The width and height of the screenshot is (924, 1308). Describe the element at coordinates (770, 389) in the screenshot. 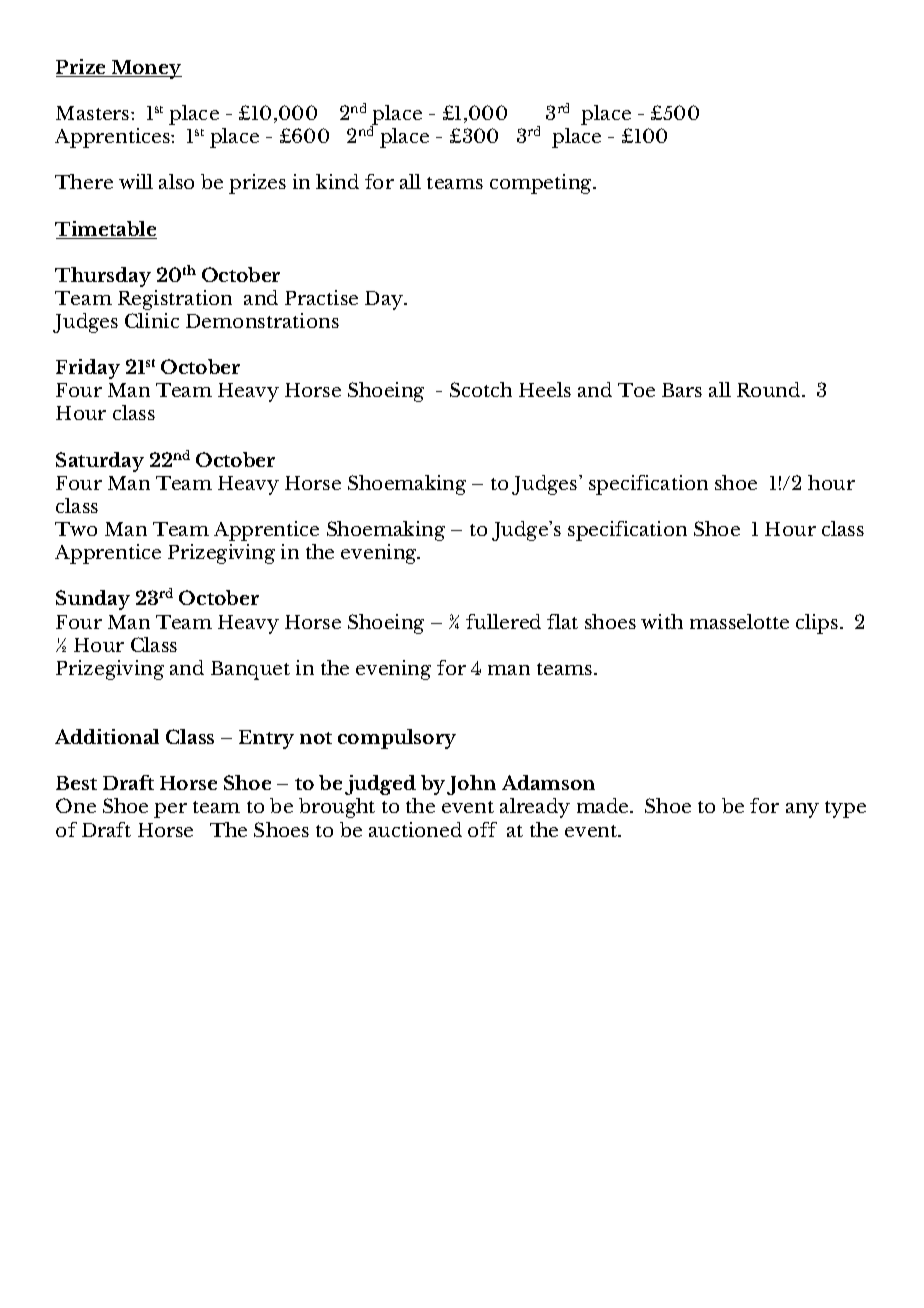

I see `Round` at that location.
